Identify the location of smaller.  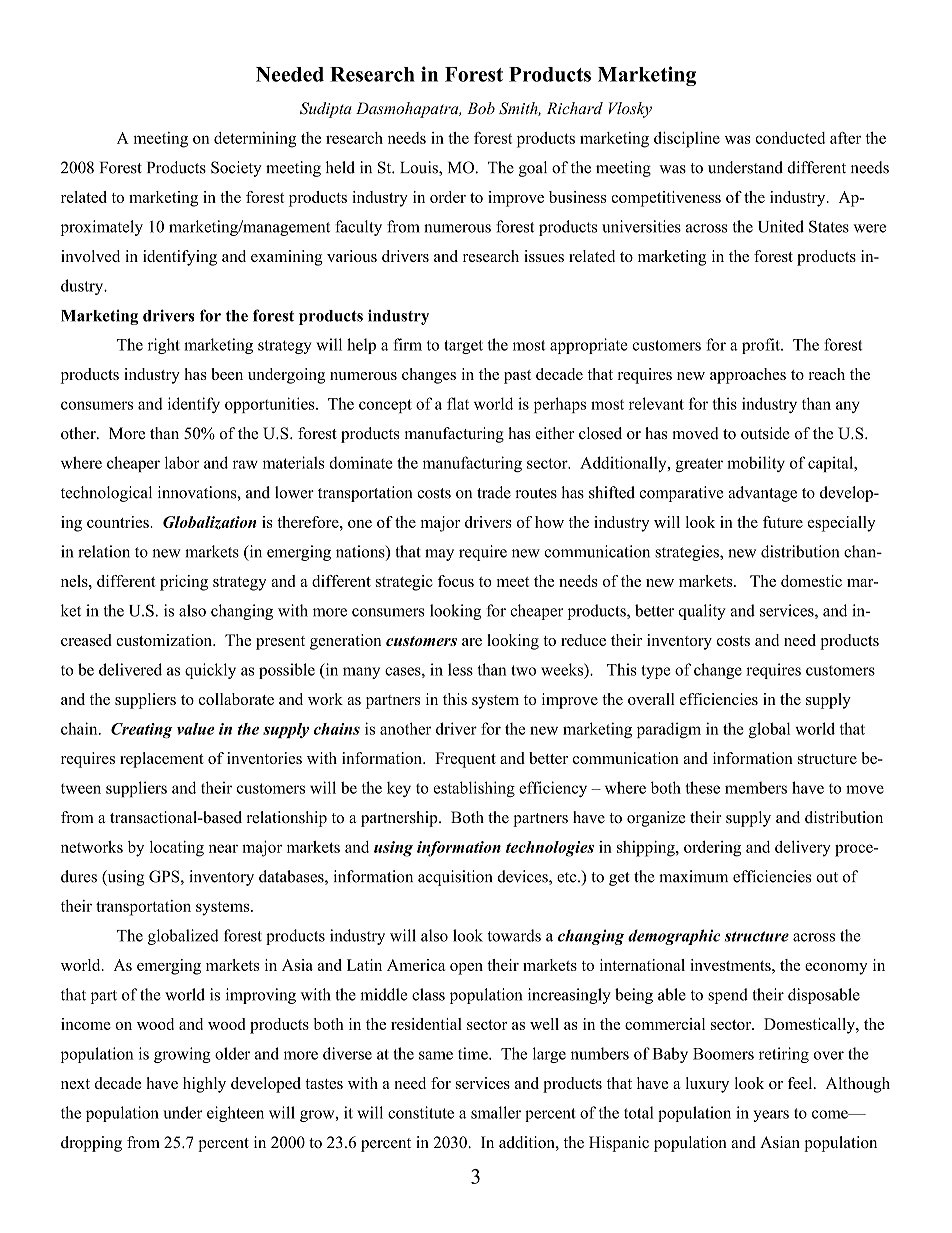
(496, 1112).
